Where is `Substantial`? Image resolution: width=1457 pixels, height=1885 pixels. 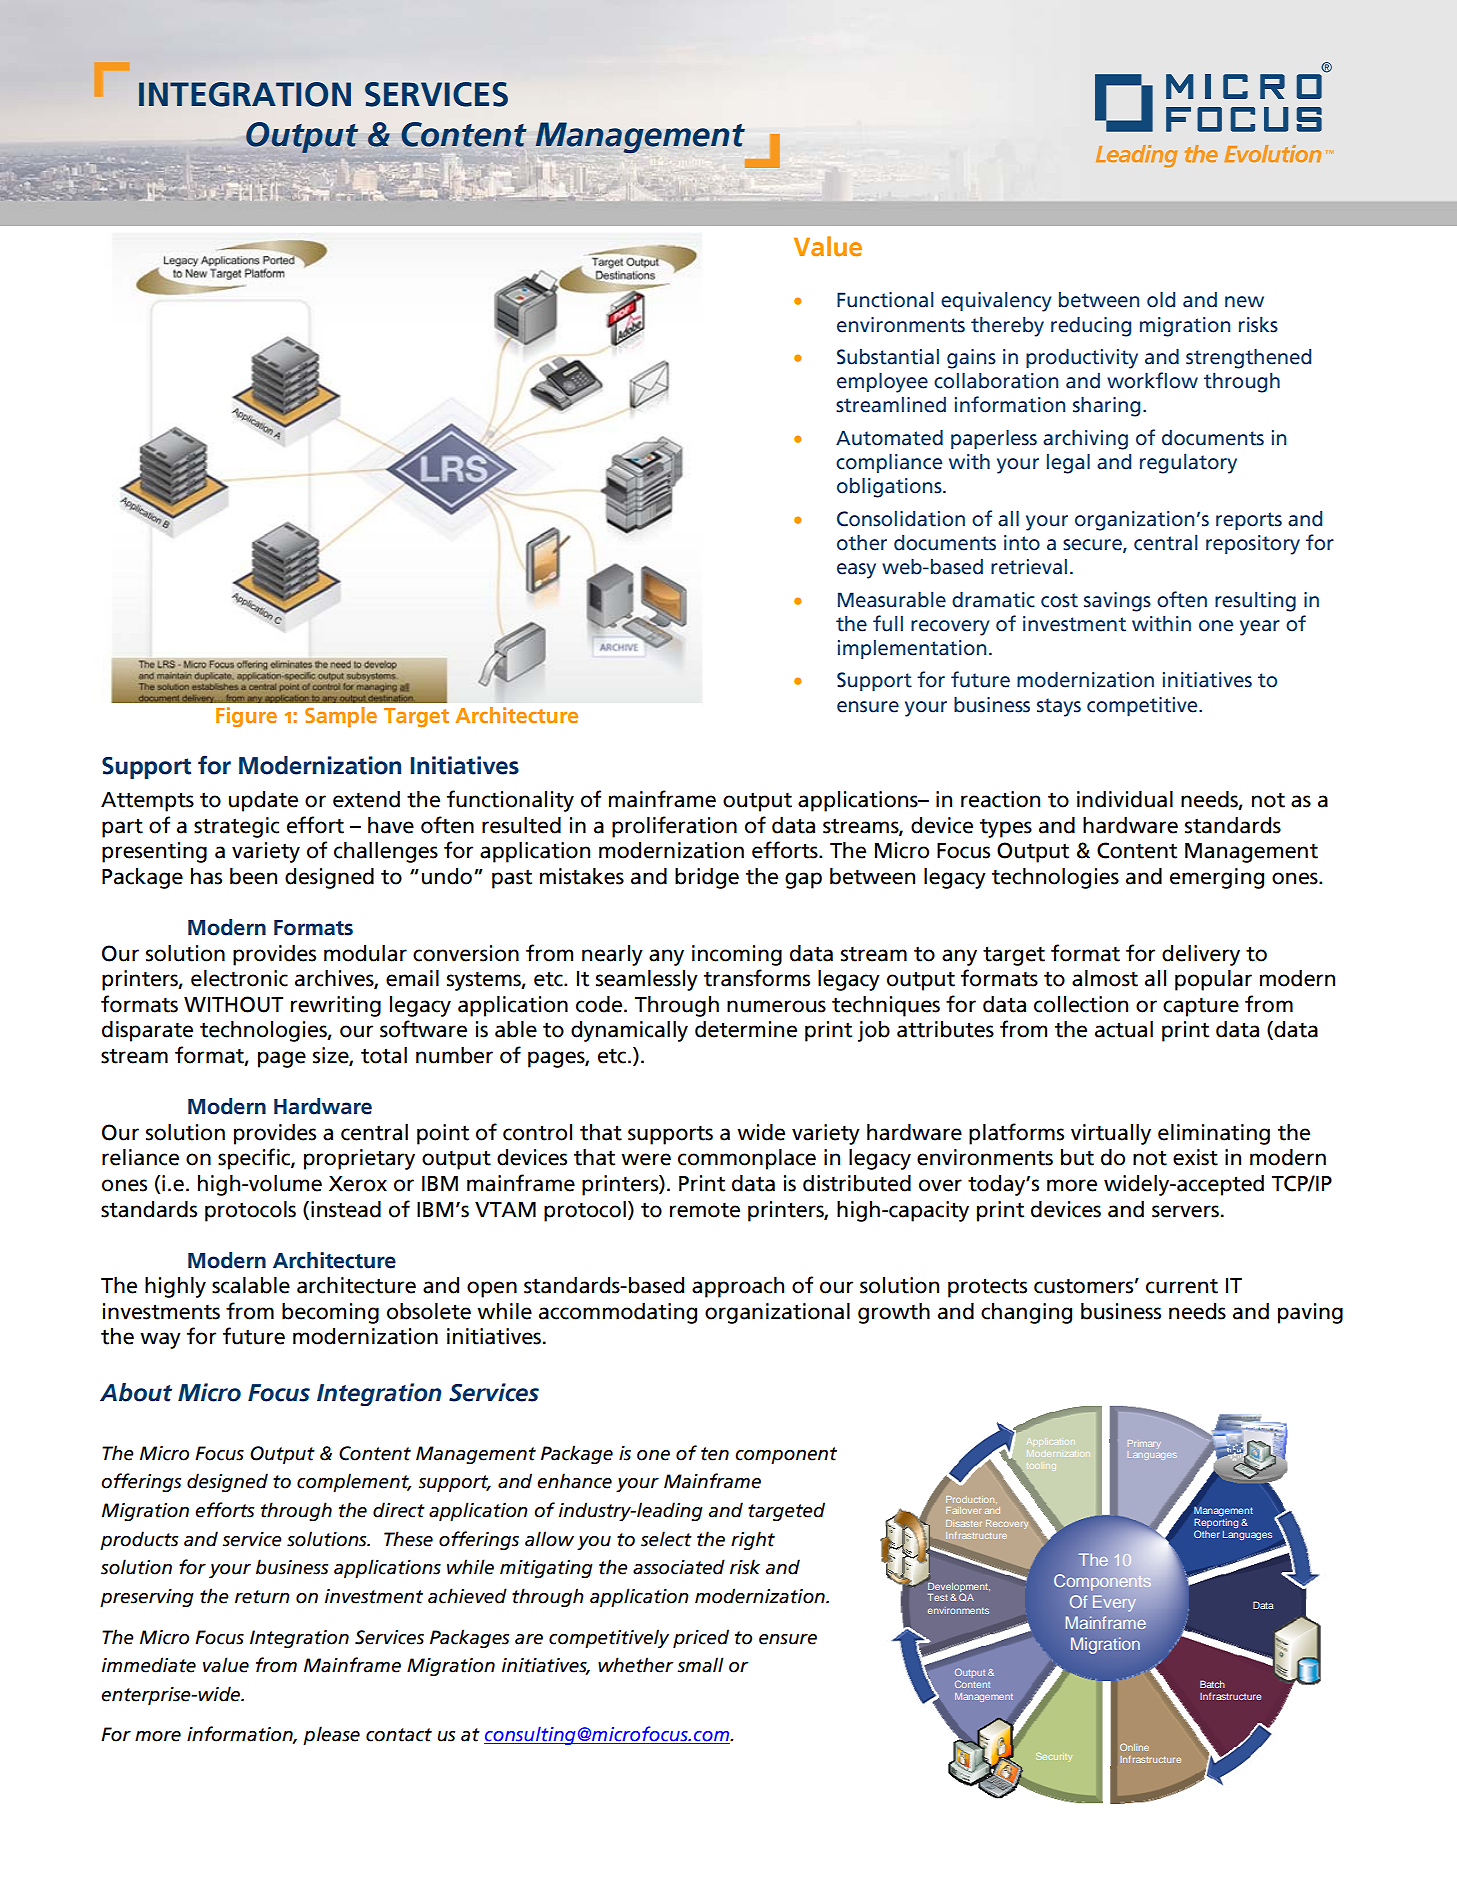
Substantial is located at coordinates (888, 357).
